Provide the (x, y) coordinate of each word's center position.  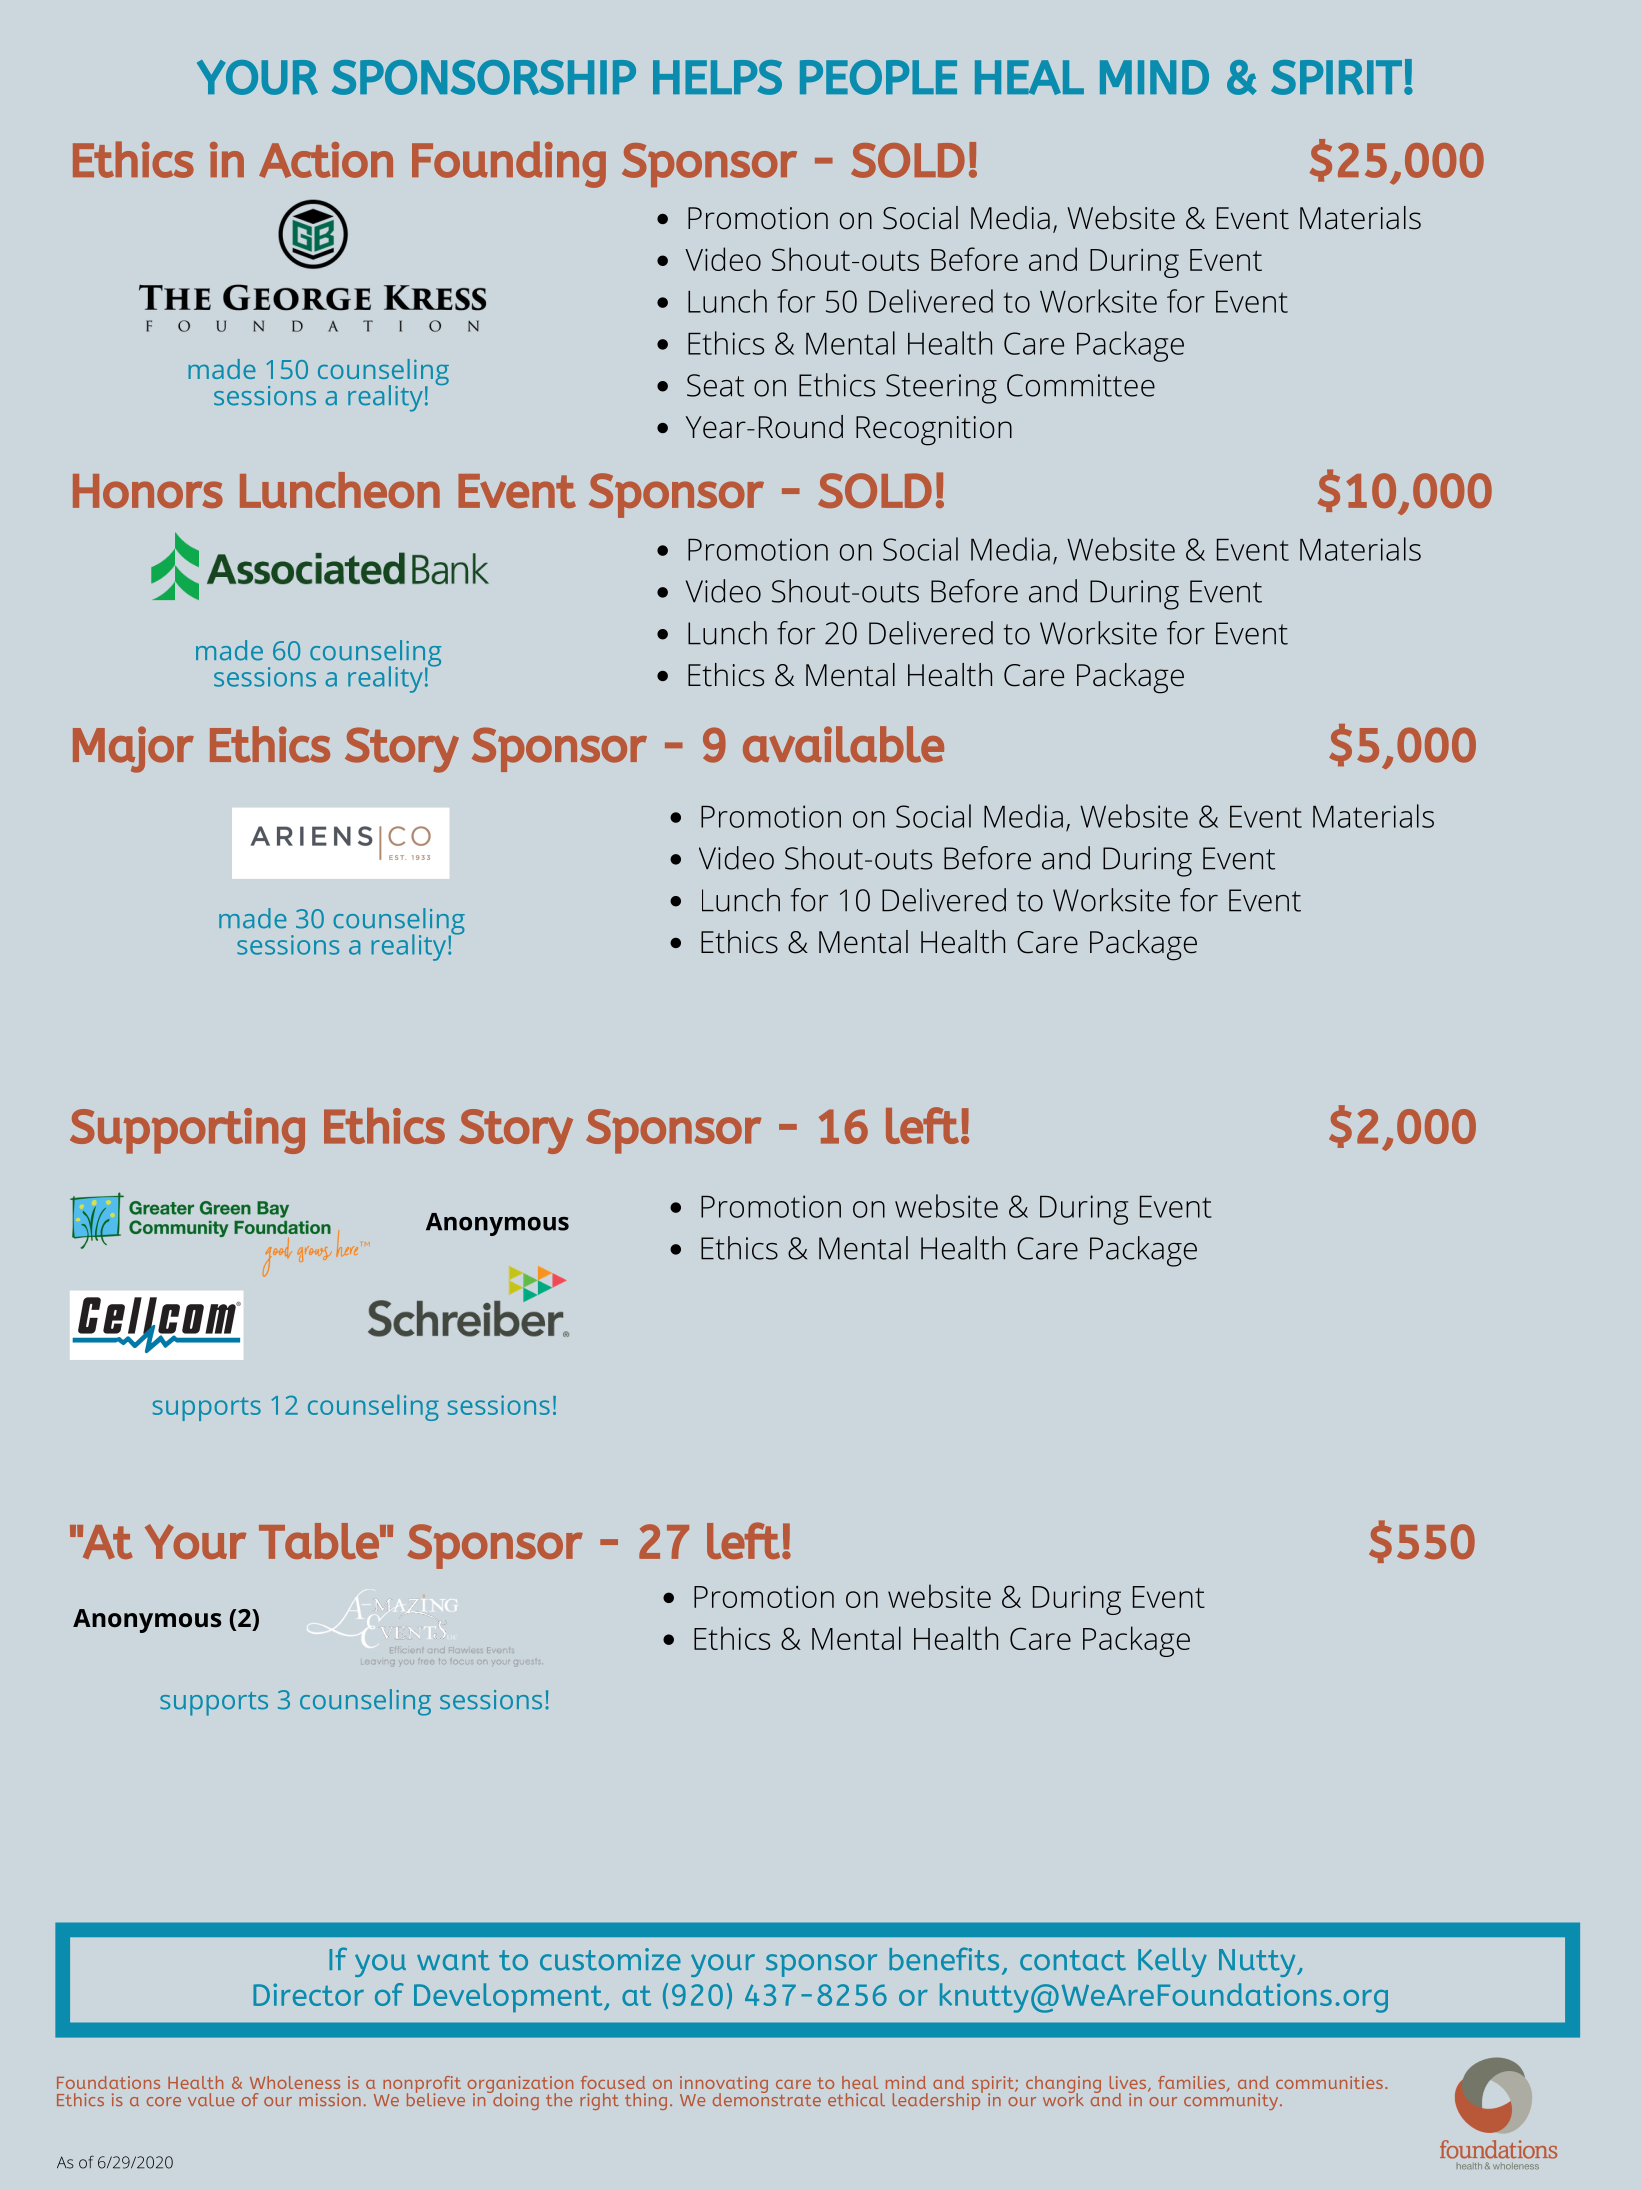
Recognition (934, 431)
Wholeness (295, 2082)
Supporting (187, 1131)
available (843, 744)
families (1191, 2082)
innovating (724, 2086)
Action (326, 160)
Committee (1081, 385)
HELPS (717, 77)
